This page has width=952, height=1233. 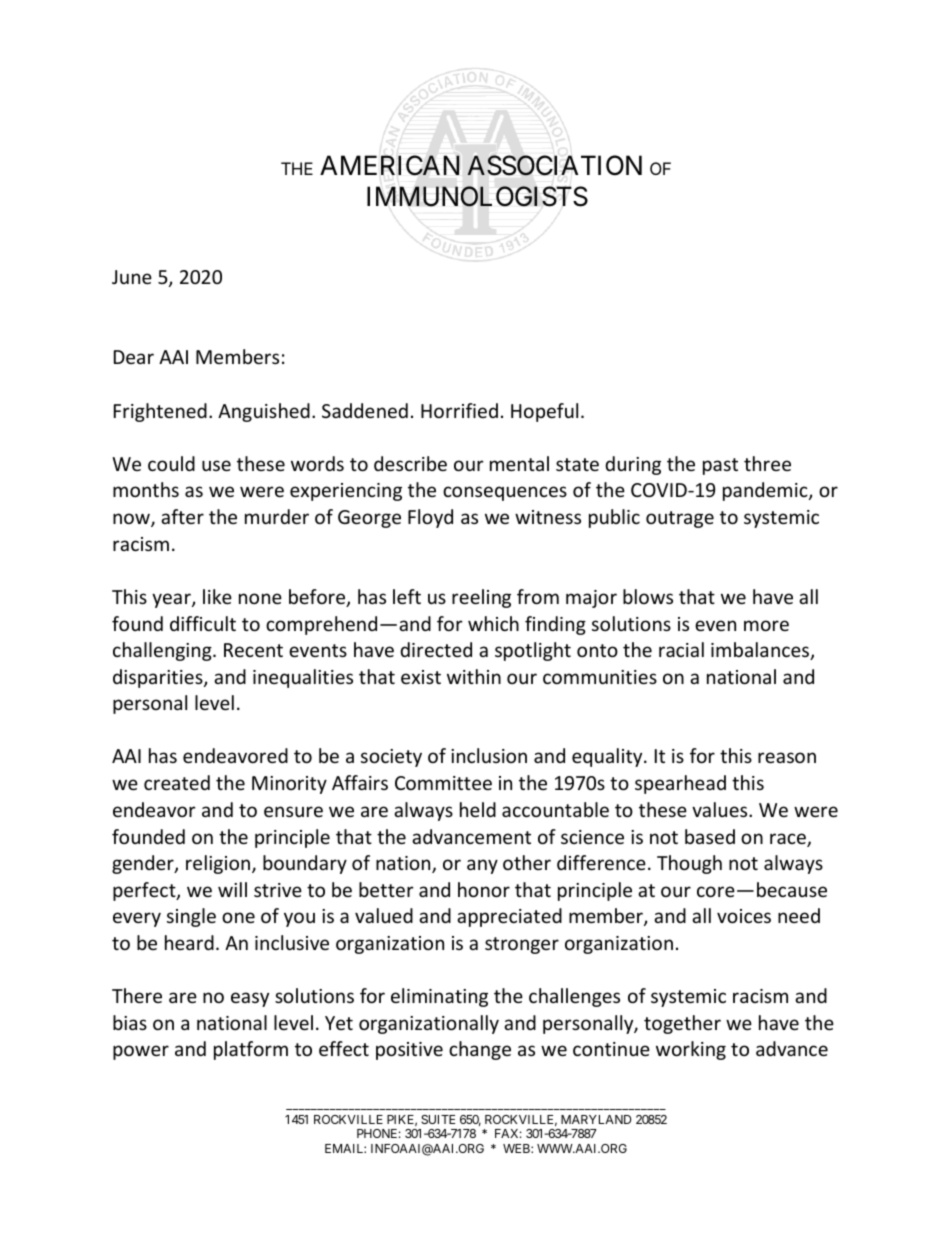 I want to click on ASSOCIATION, so click(x=554, y=166).
